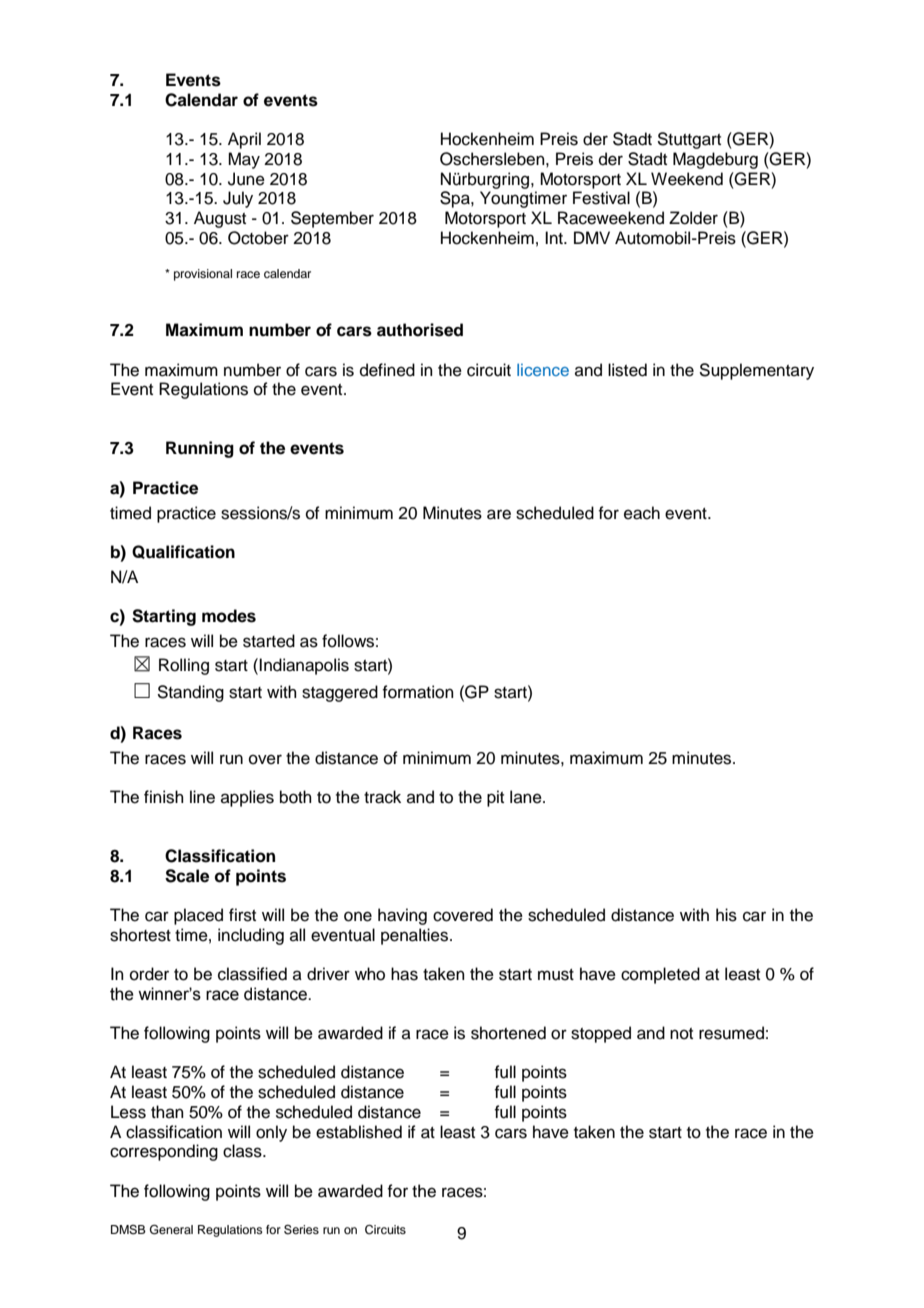 The image size is (924, 1308). Describe the element at coordinates (359, 1132) in the document. I see `established` at that location.
